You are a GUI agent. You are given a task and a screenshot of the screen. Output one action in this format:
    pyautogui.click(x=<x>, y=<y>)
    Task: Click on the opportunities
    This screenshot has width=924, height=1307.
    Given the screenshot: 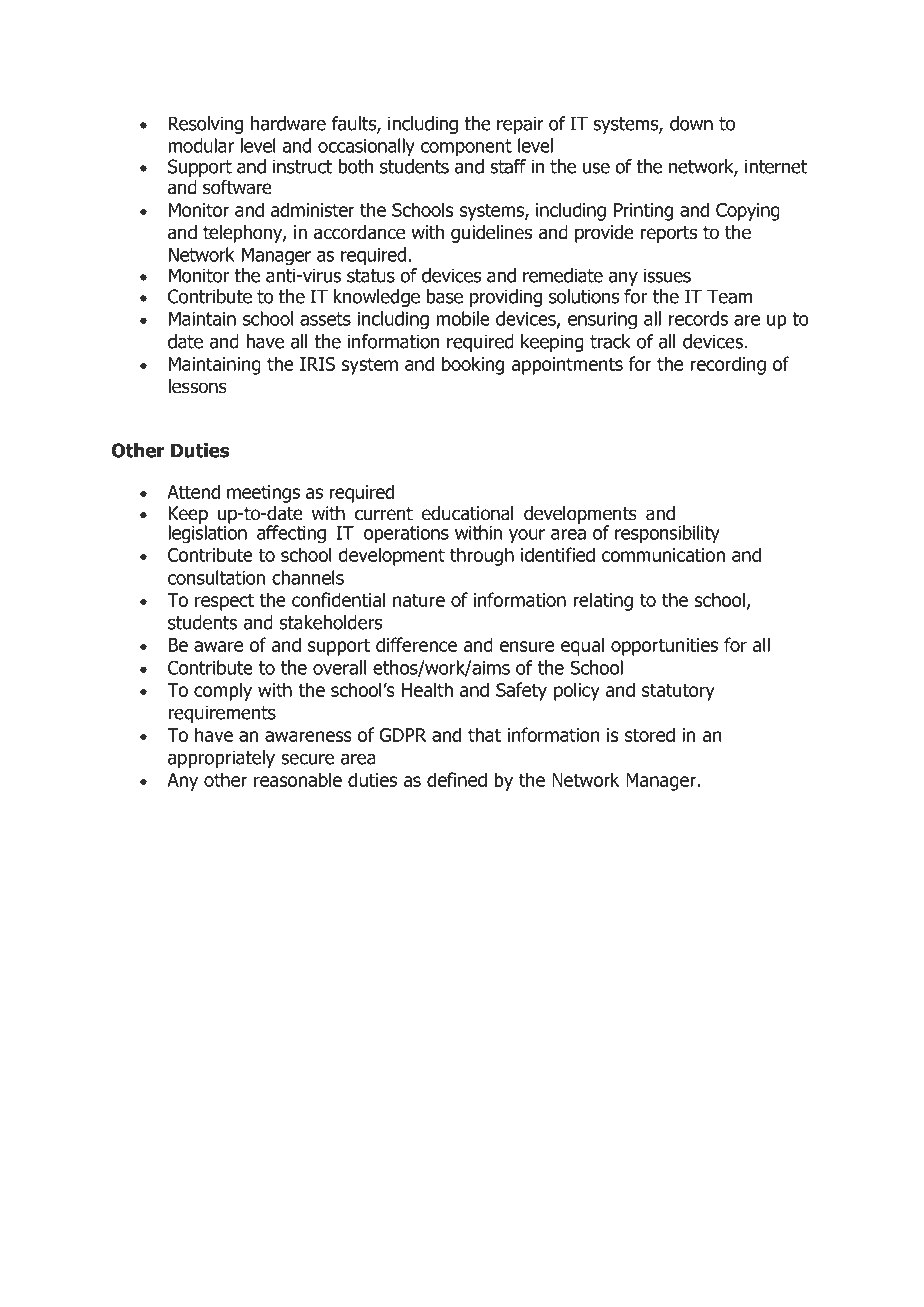 What is the action you would take?
    pyautogui.click(x=664, y=647)
